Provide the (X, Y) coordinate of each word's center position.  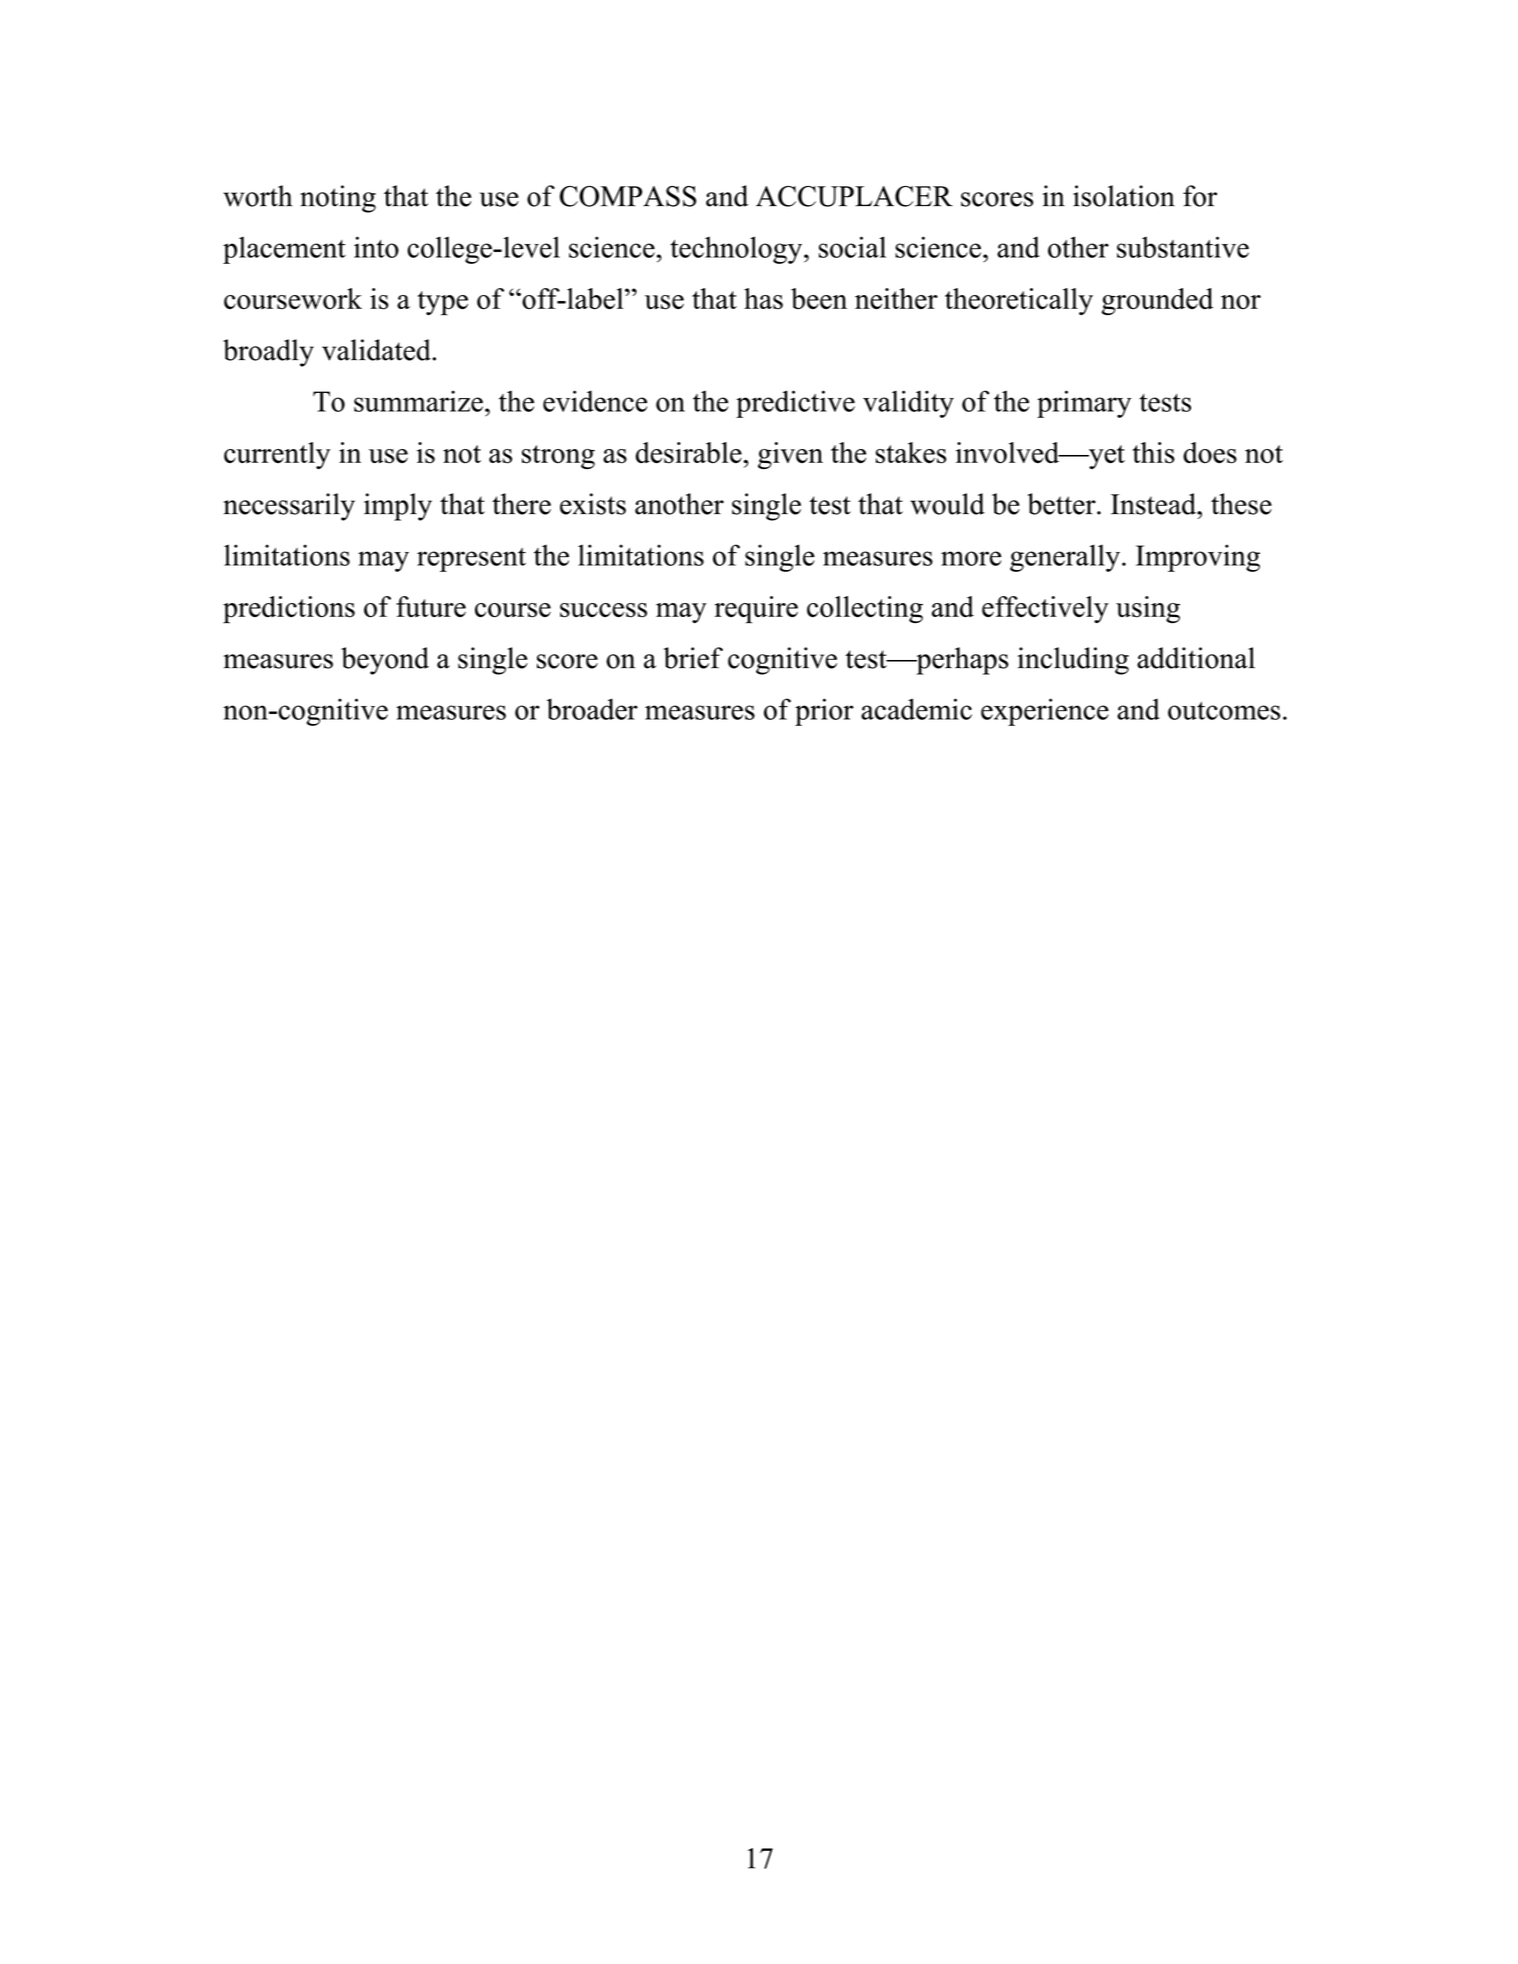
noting (338, 199)
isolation (1124, 196)
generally (1065, 558)
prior (824, 712)
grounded (1157, 301)
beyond (385, 661)
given (790, 455)
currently (277, 455)
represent (471, 560)
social (852, 247)
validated (377, 350)
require (756, 610)
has (763, 299)
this (1153, 453)
